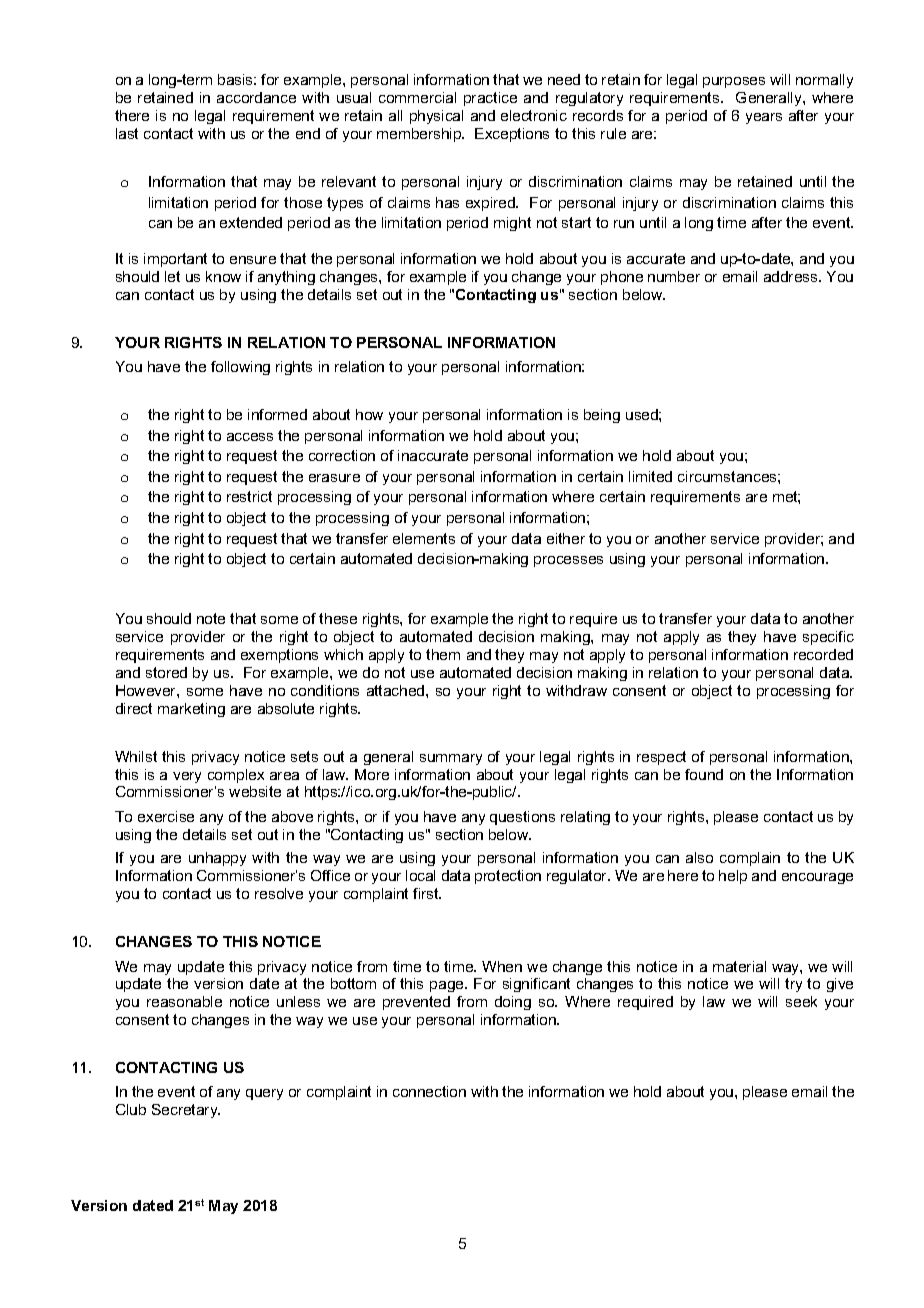 The height and width of the screenshot is (1308, 924). What do you see at coordinates (186, 1111) in the screenshot?
I see `Secretary` at bounding box center [186, 1111].
